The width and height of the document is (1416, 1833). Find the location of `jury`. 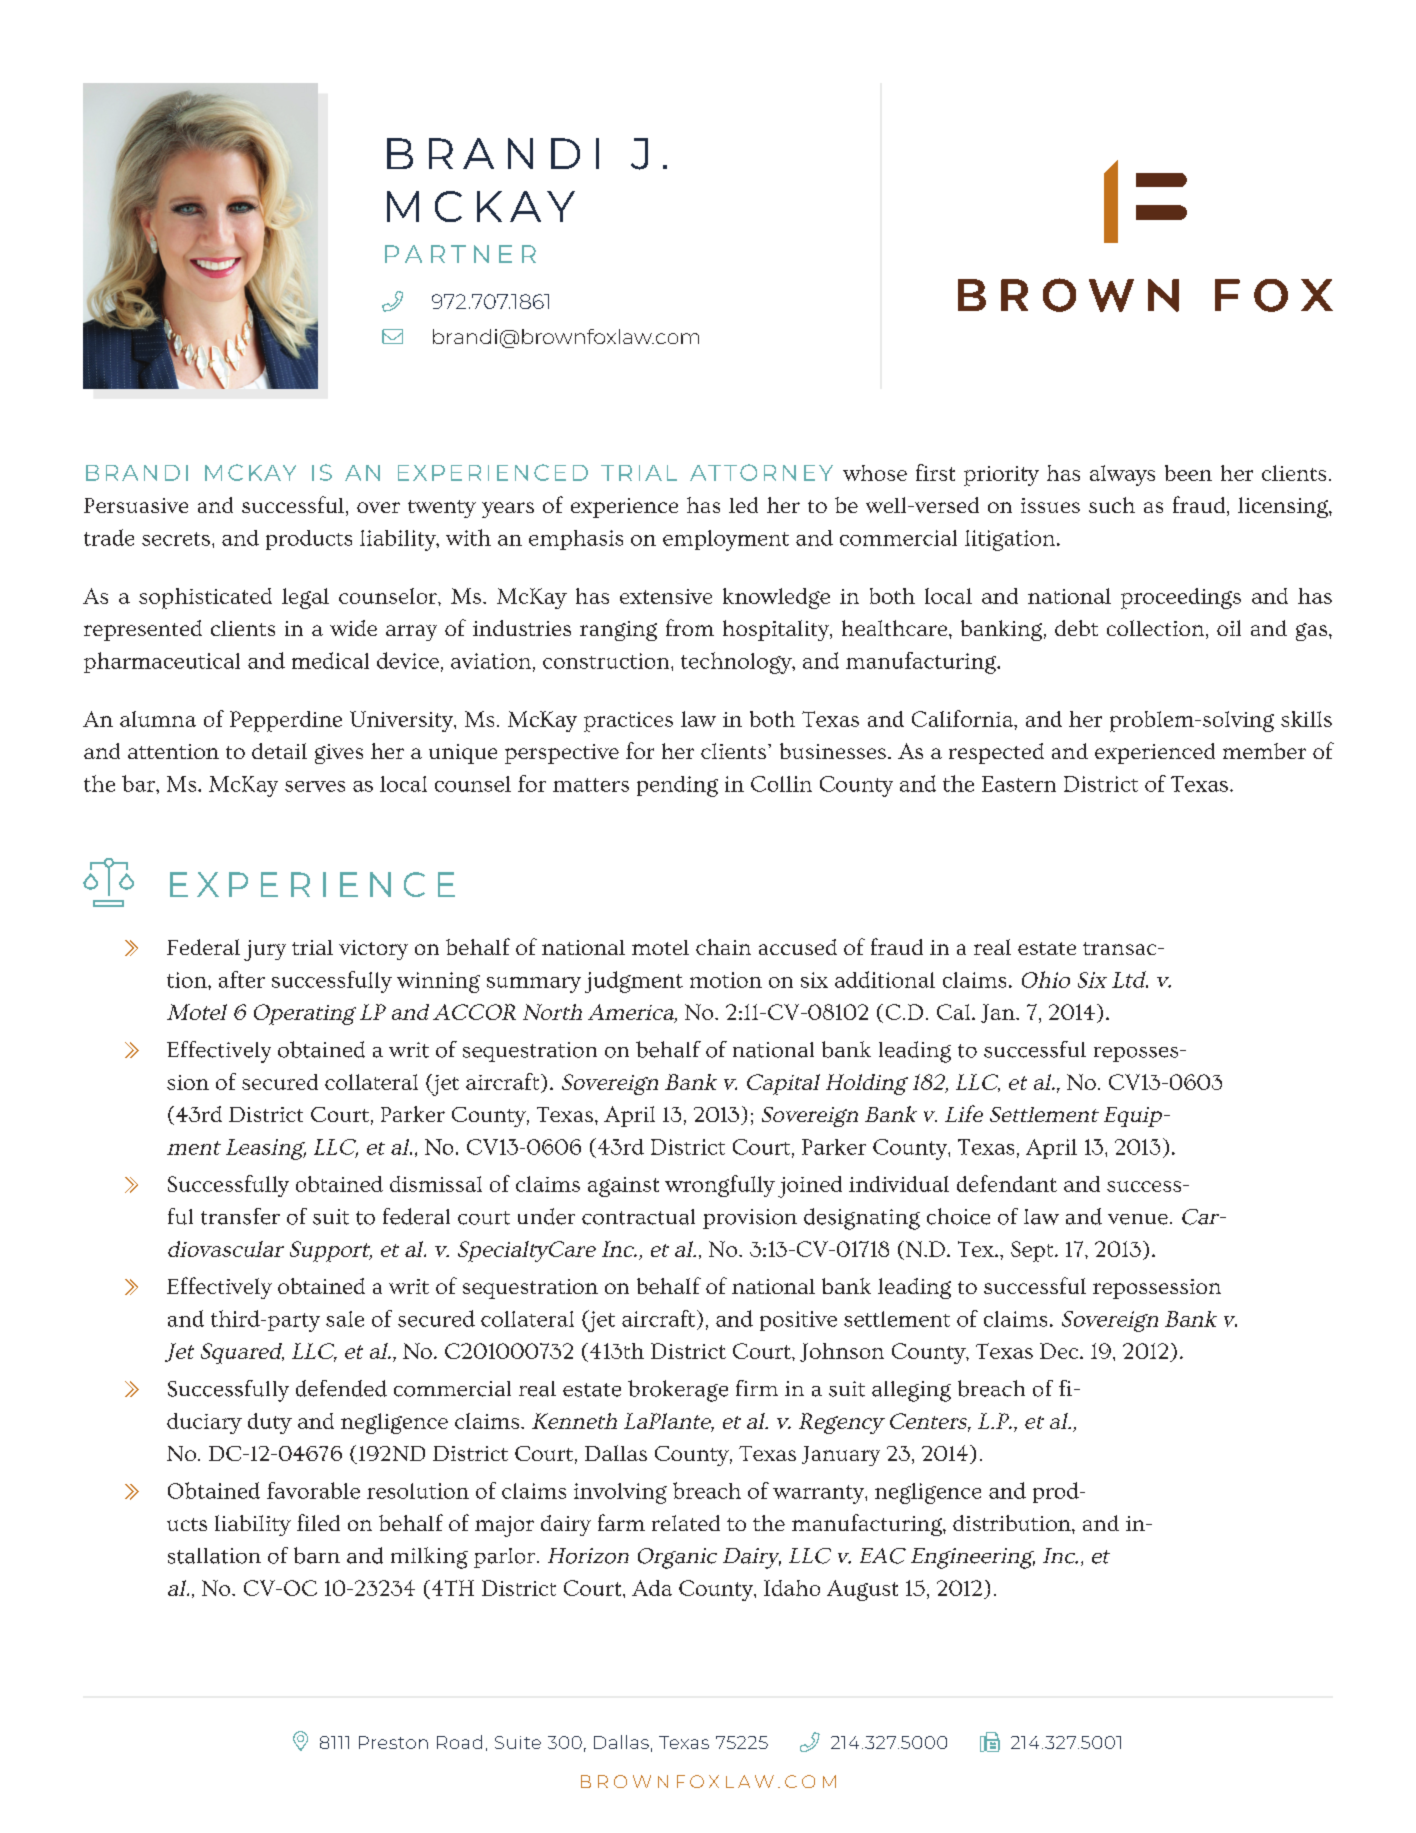

jury is located at coordinates (265, 950).
